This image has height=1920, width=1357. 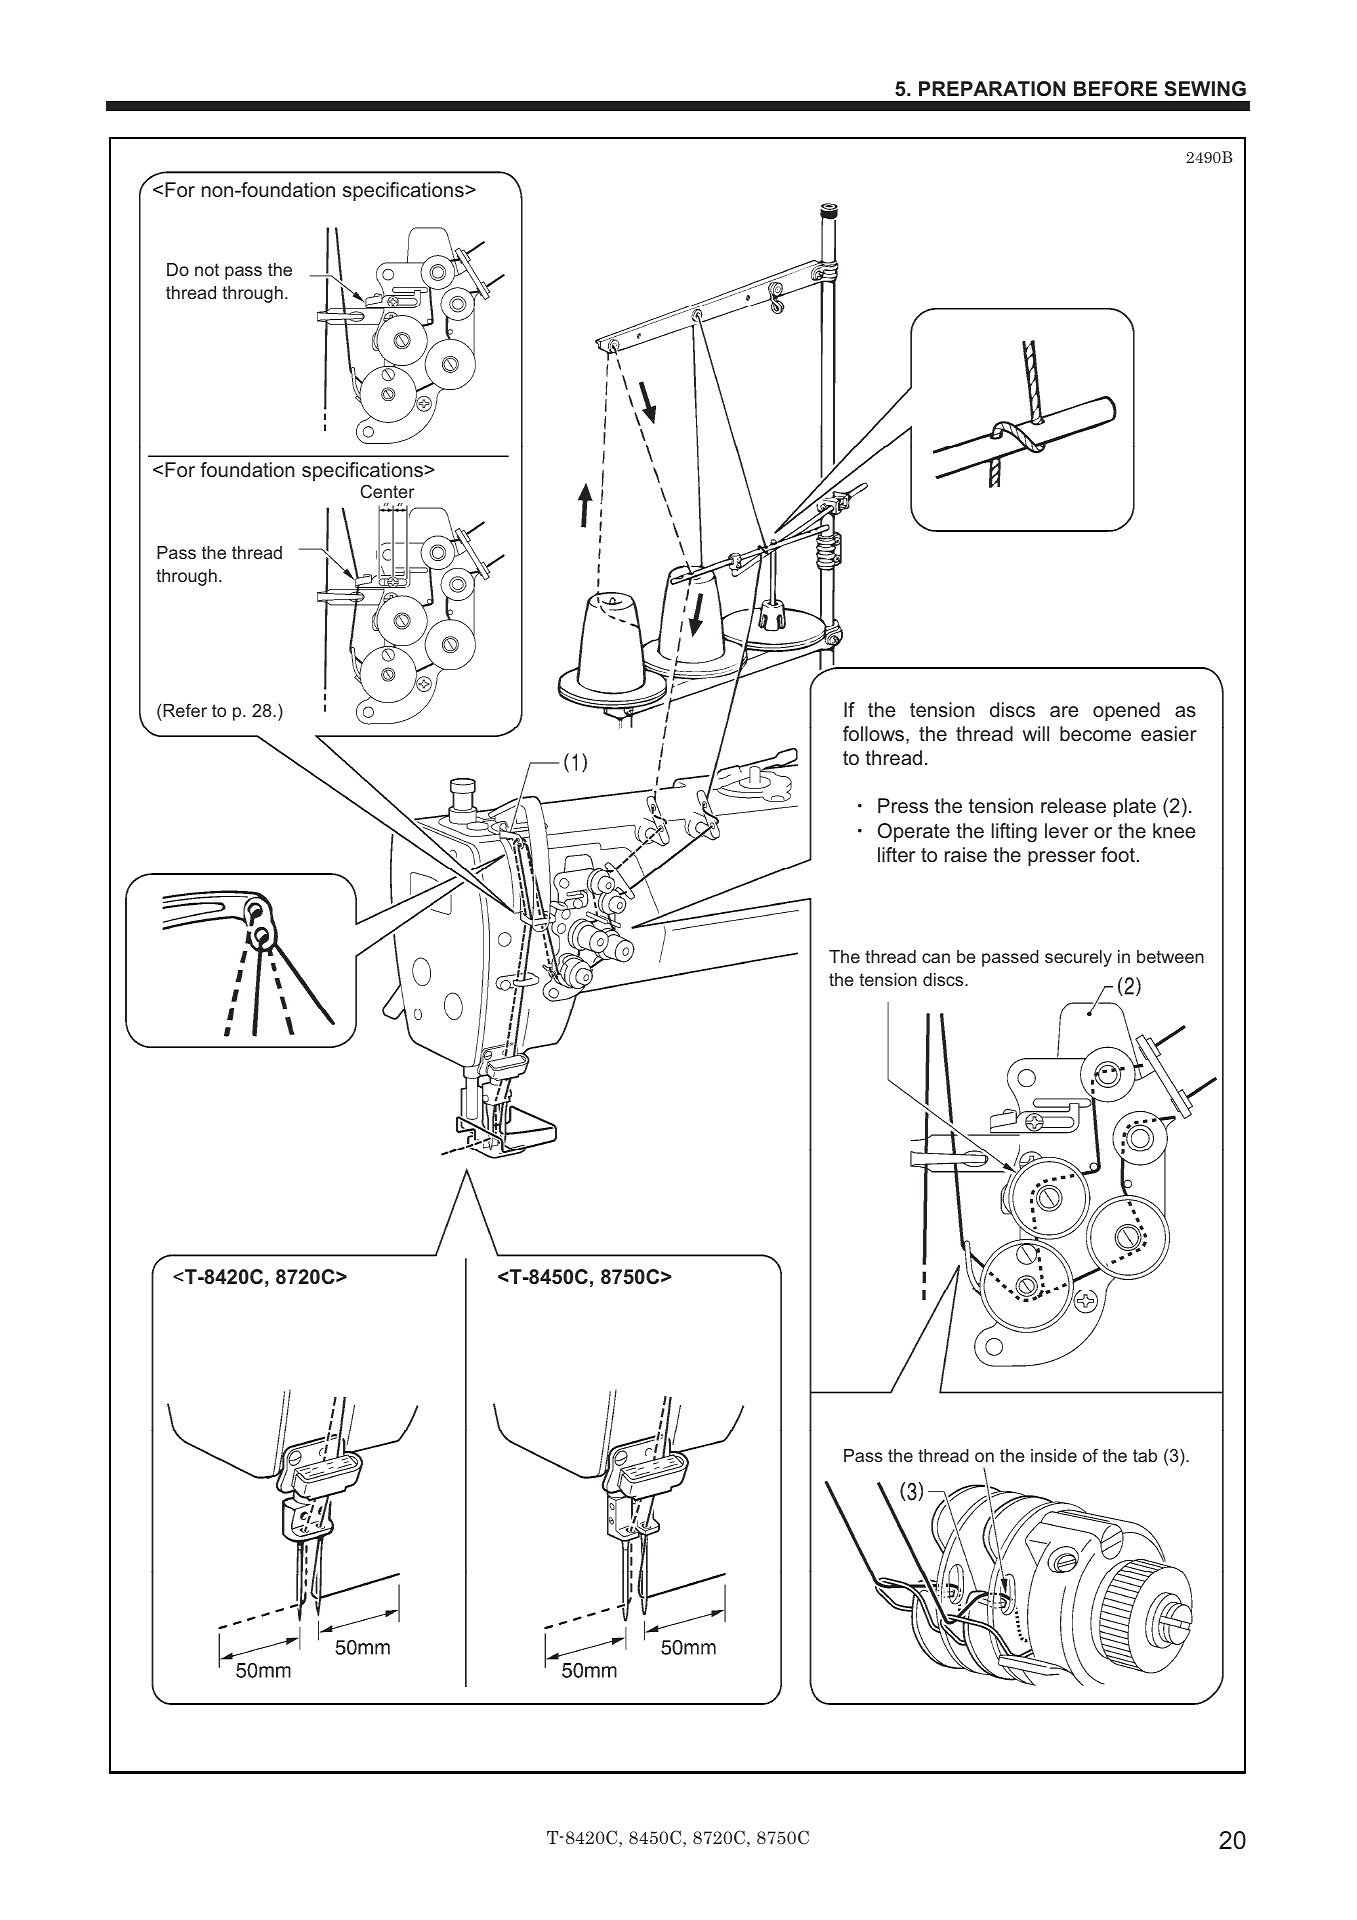 I want to click on inside, so click(x=1054, y=1455).
